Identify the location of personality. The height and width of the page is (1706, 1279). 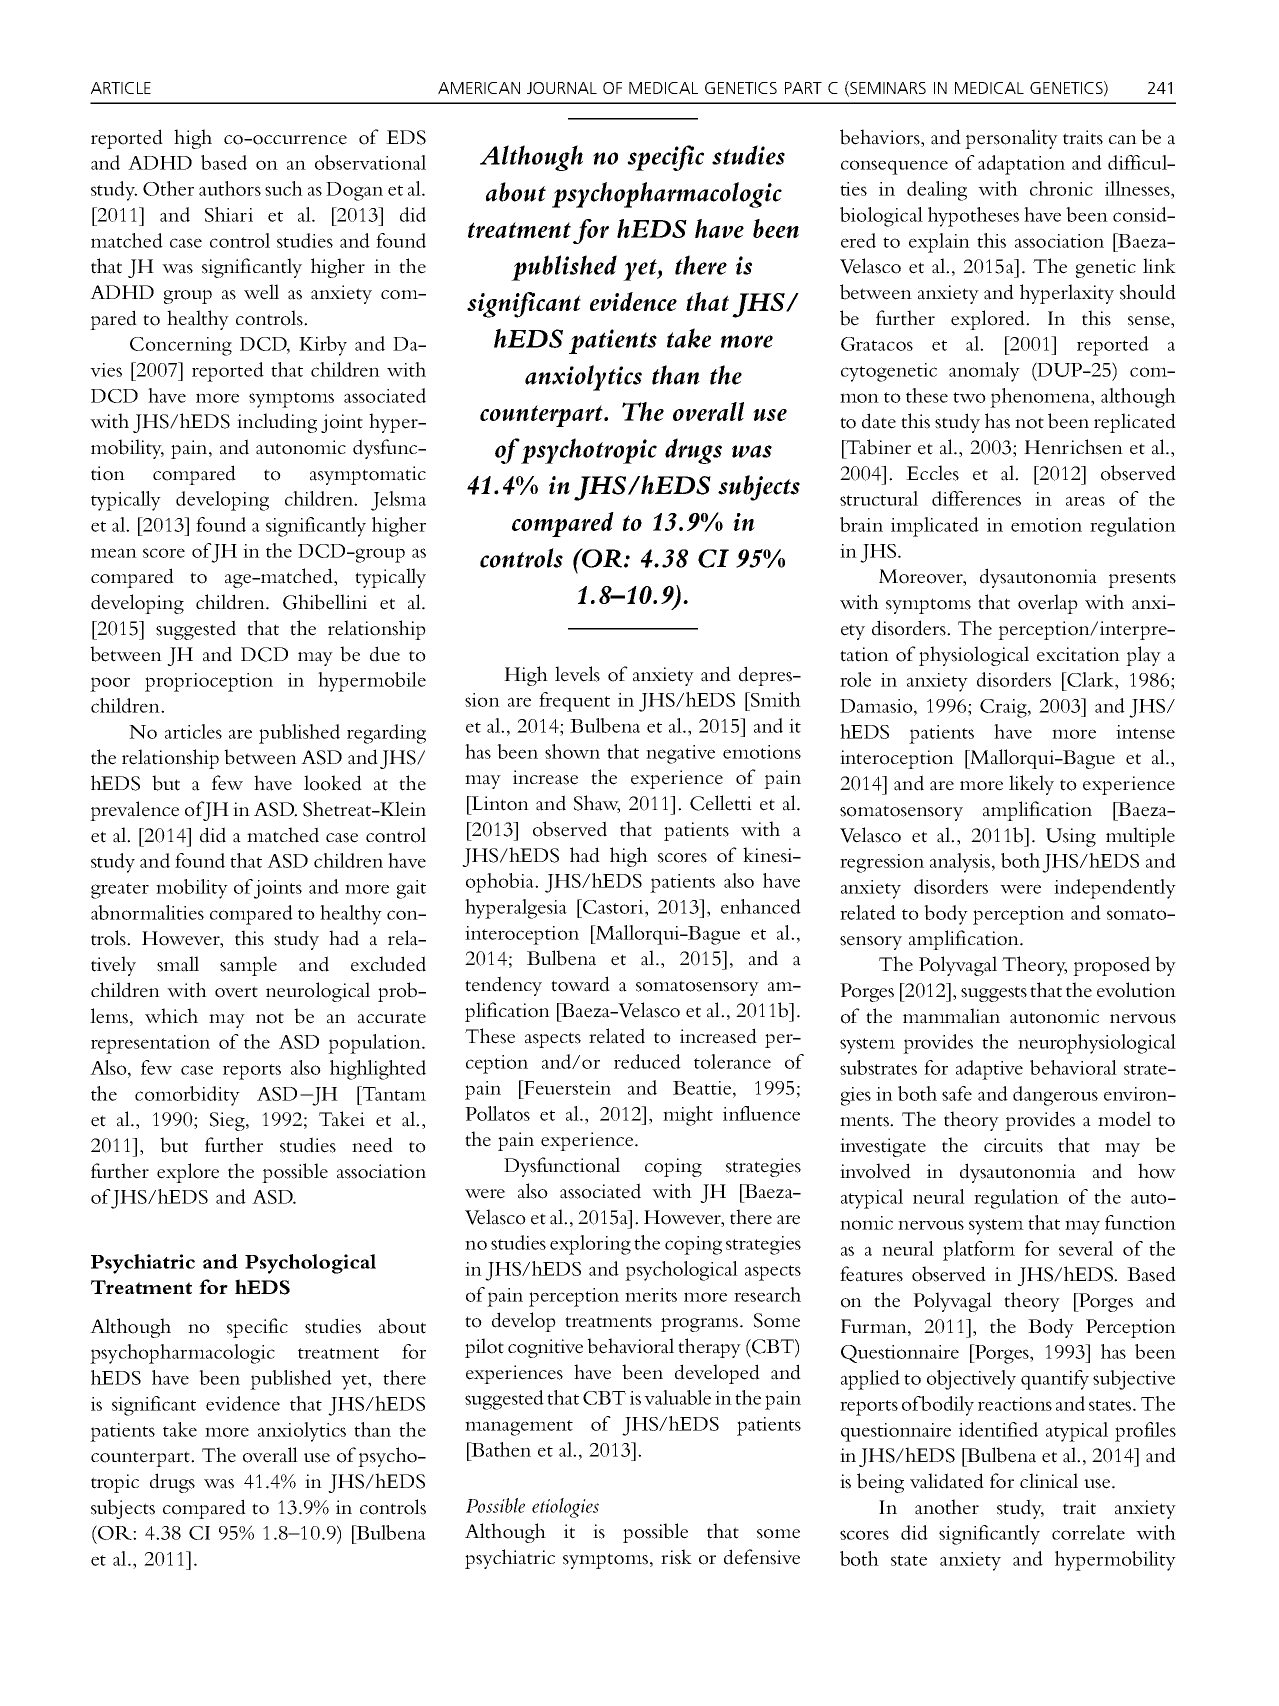
(1011, 139).
